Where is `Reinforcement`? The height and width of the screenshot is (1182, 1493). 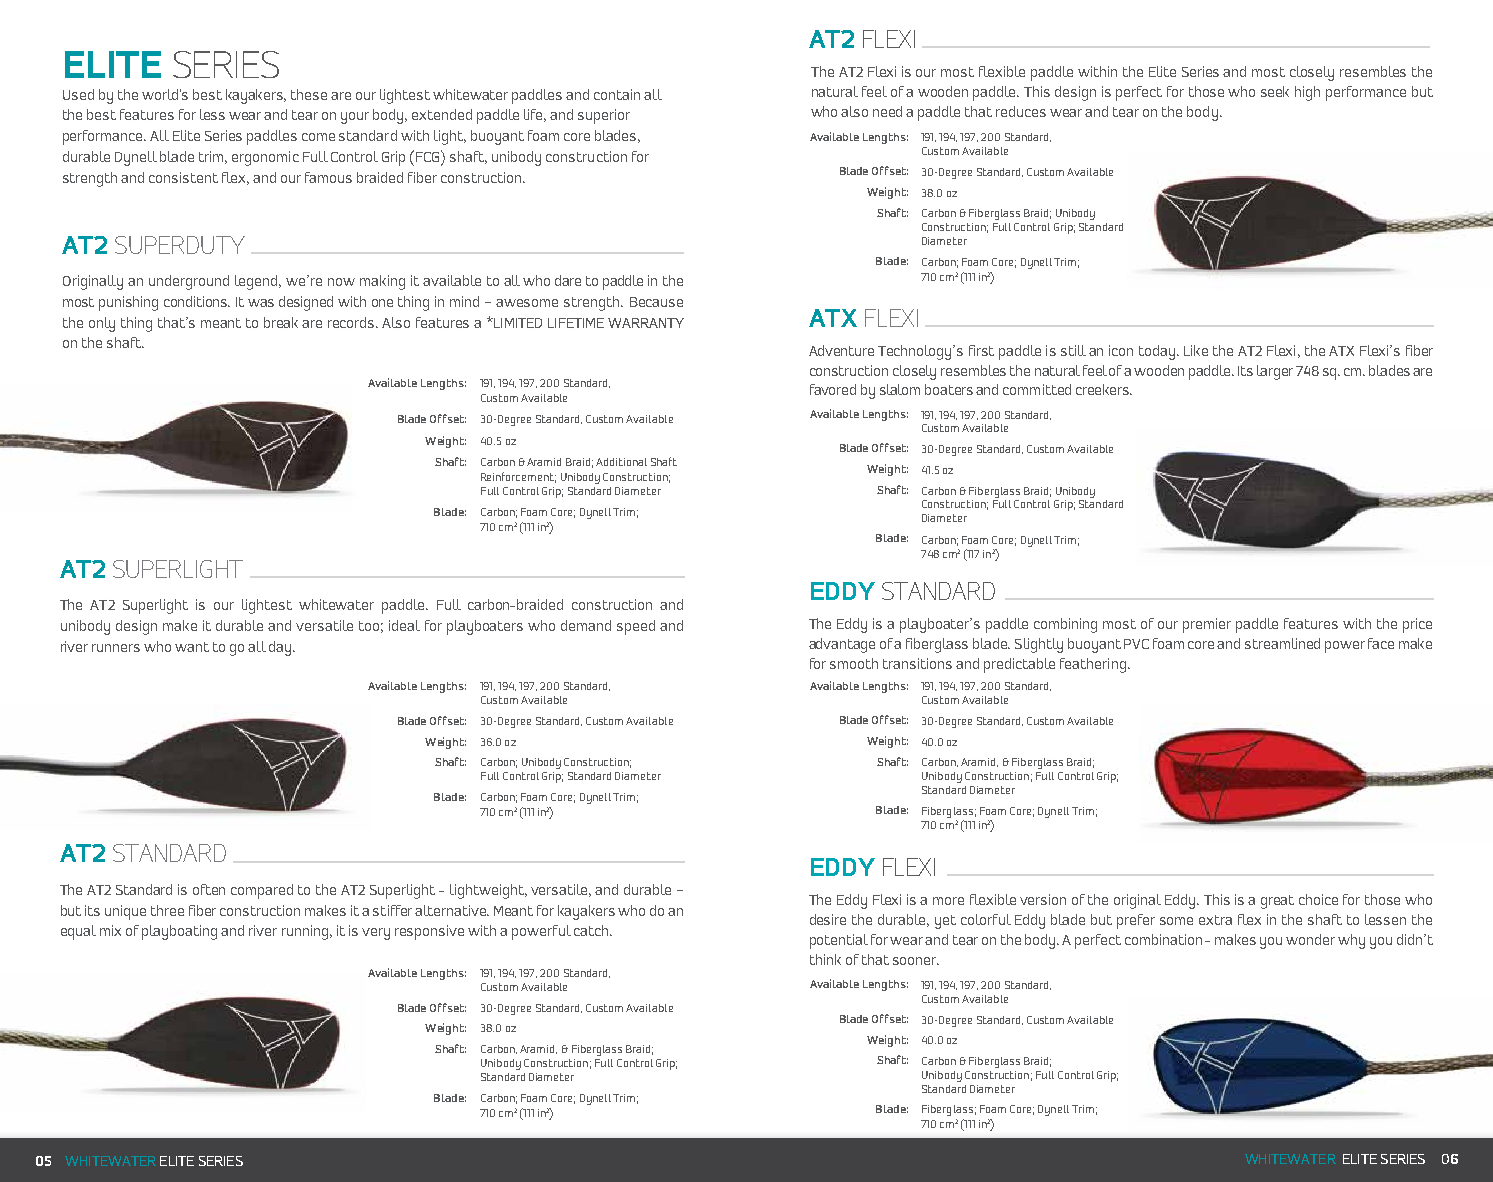 Reinforcement is located at coordinates (518, 477).
